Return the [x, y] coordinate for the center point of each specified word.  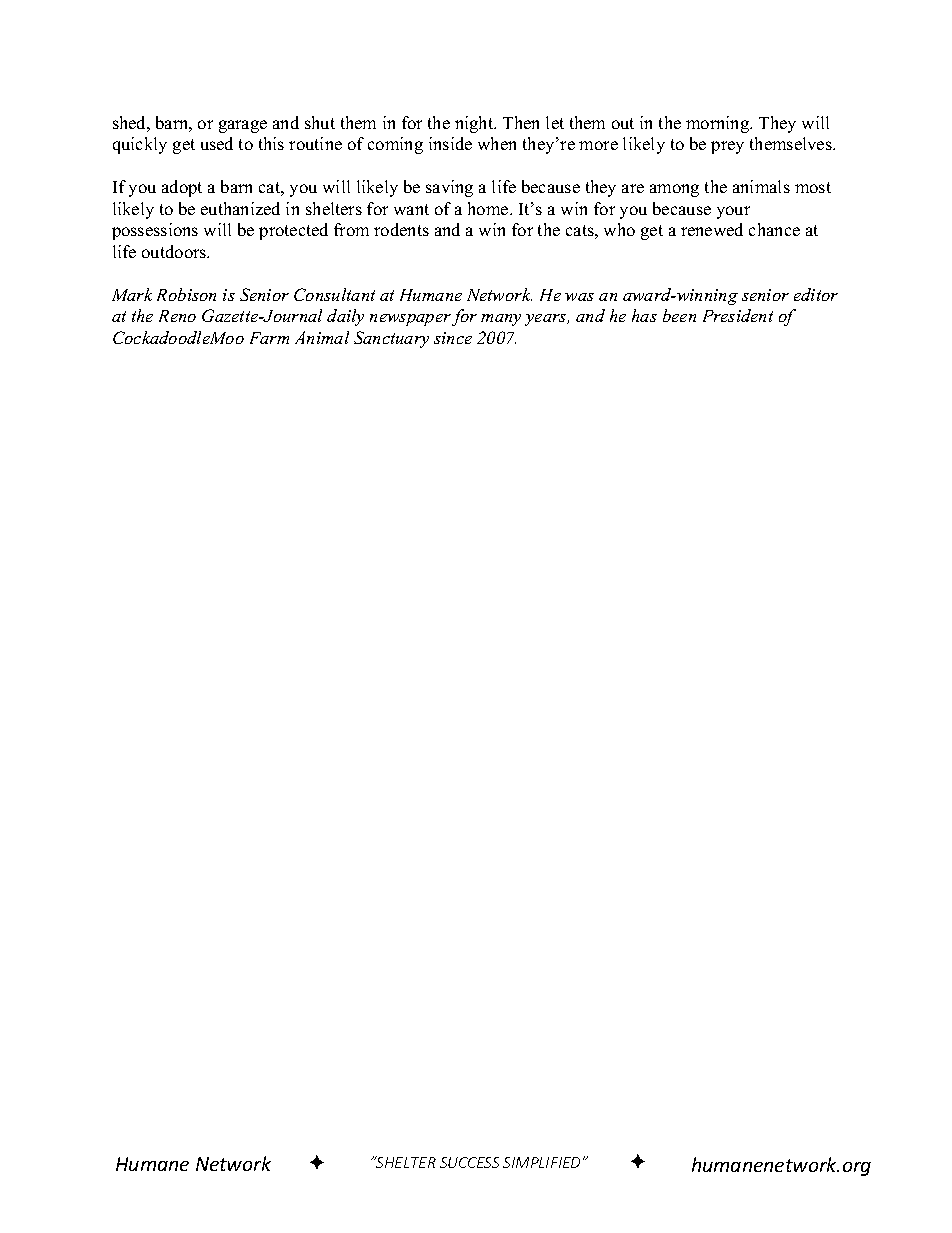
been [679, 315]
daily [345, 317]
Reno [177, 316]
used [217, 143]
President [738, 315]
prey [727, 147]
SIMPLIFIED [541, 1162]
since [453, 338]
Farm [269, 338]
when [497, 143]
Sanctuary [391, 339]
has [644, 315]
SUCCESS [469, 1162]
